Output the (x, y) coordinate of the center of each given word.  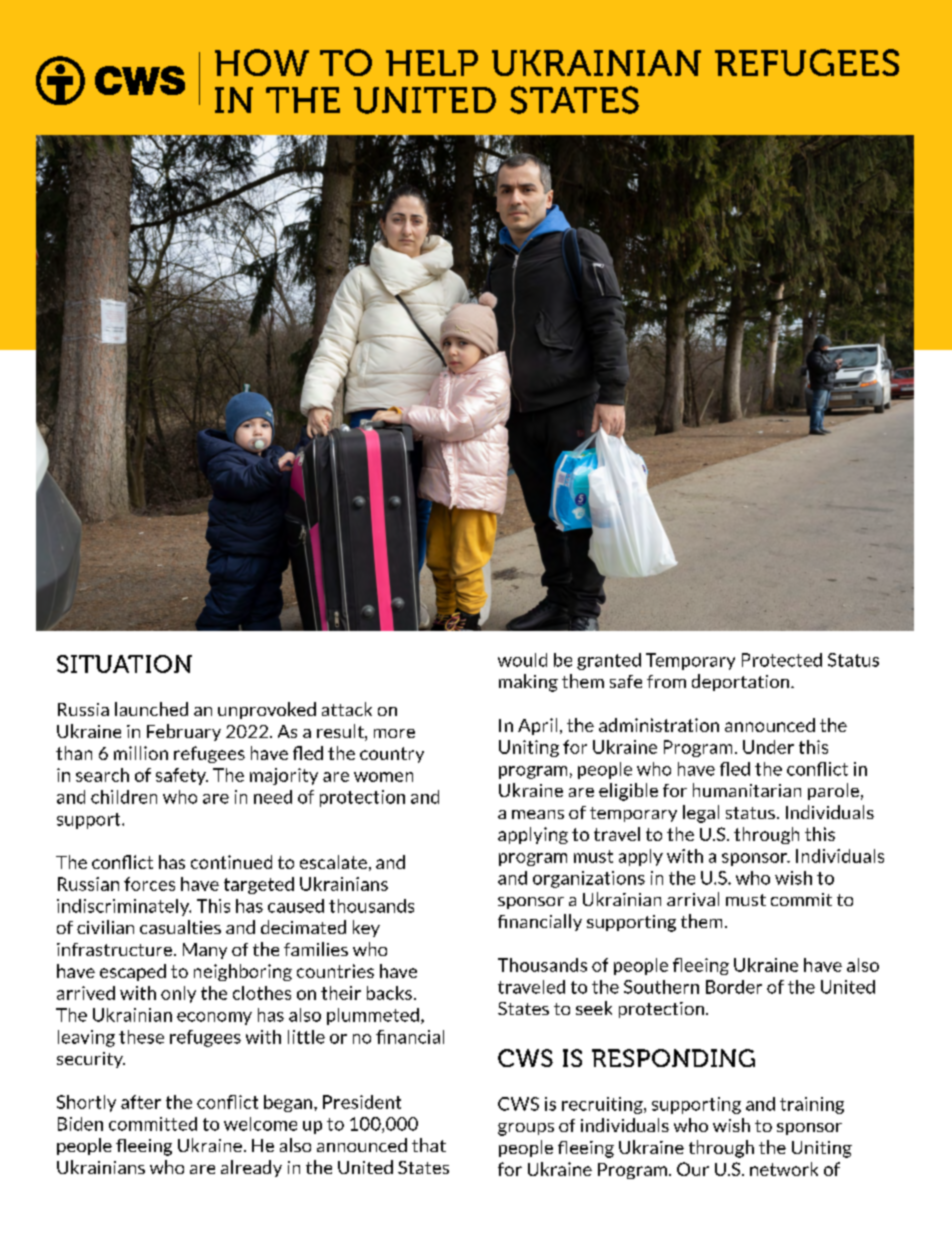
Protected (782, 660)
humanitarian (747, 790)
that (429, 1145)
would (522, 660)
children (124, 797)
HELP (432, 63)
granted (609, 661)
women (383, 777)
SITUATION (124, 664)
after (141, 1102)
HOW (262, 62)
